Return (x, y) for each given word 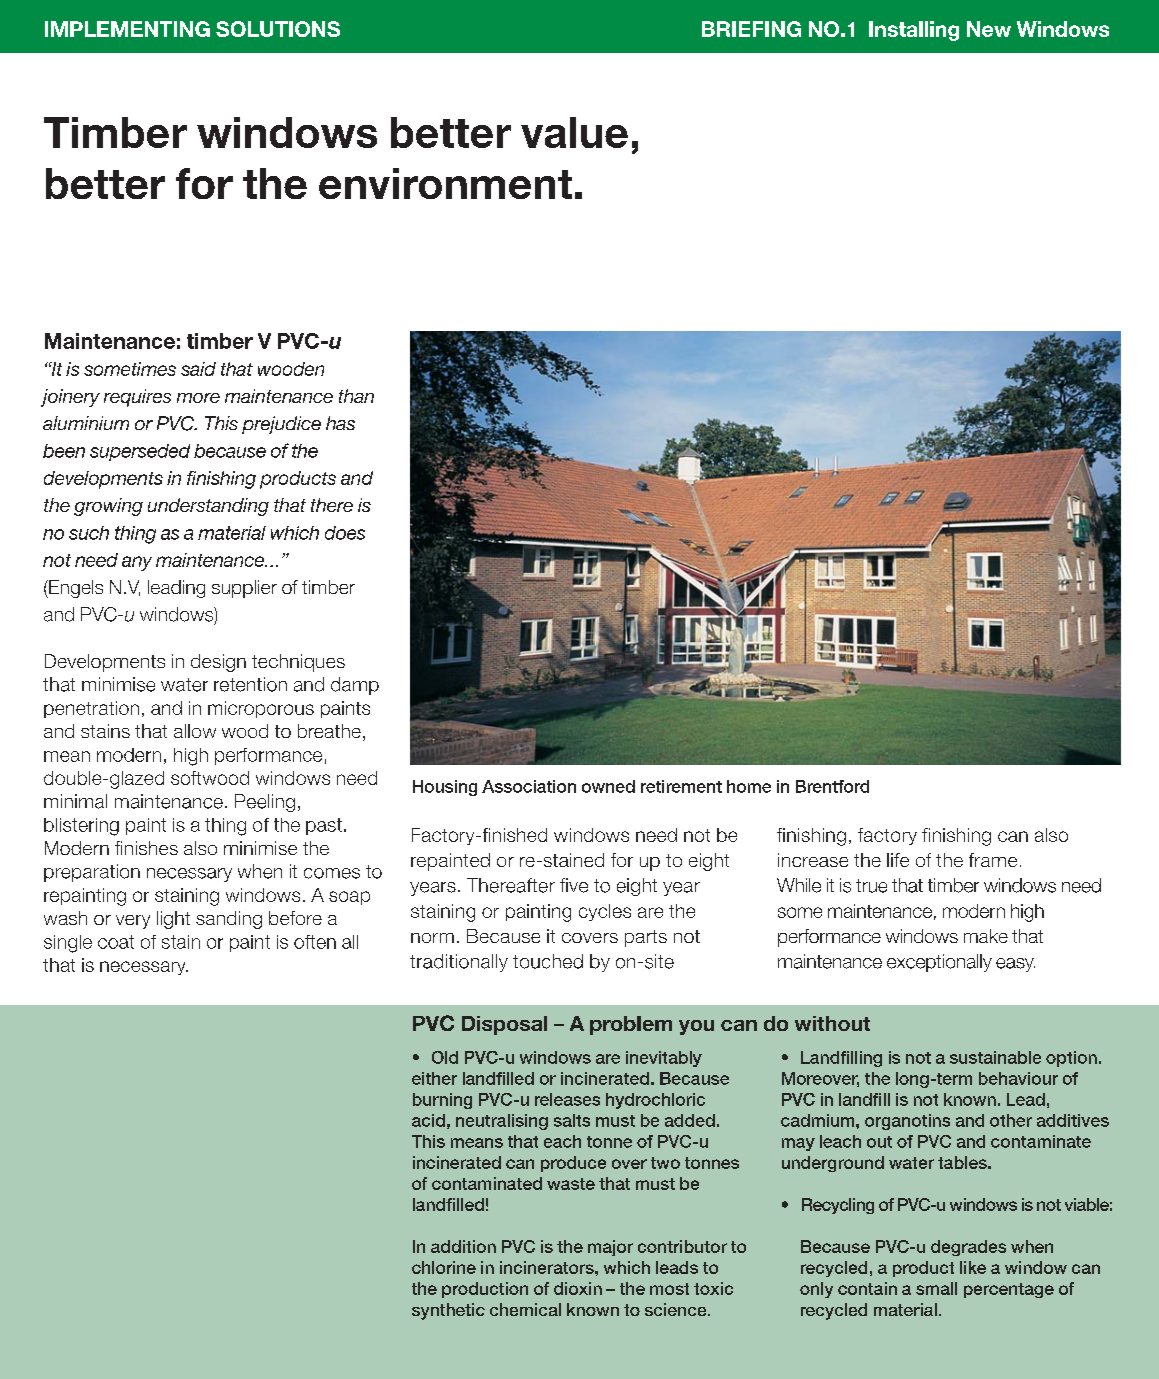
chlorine (444, 1267)
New (989, 29)
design (218, 663)
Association (529, 786)
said (198, 369)
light (173, 920)
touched (548, 961)
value (574, 132)
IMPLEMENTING (127, 29)
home (749, 786)
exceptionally (939, 963)
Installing (914, 31)
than (356, 396)
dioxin (578, 1288)
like (973, 1267)
